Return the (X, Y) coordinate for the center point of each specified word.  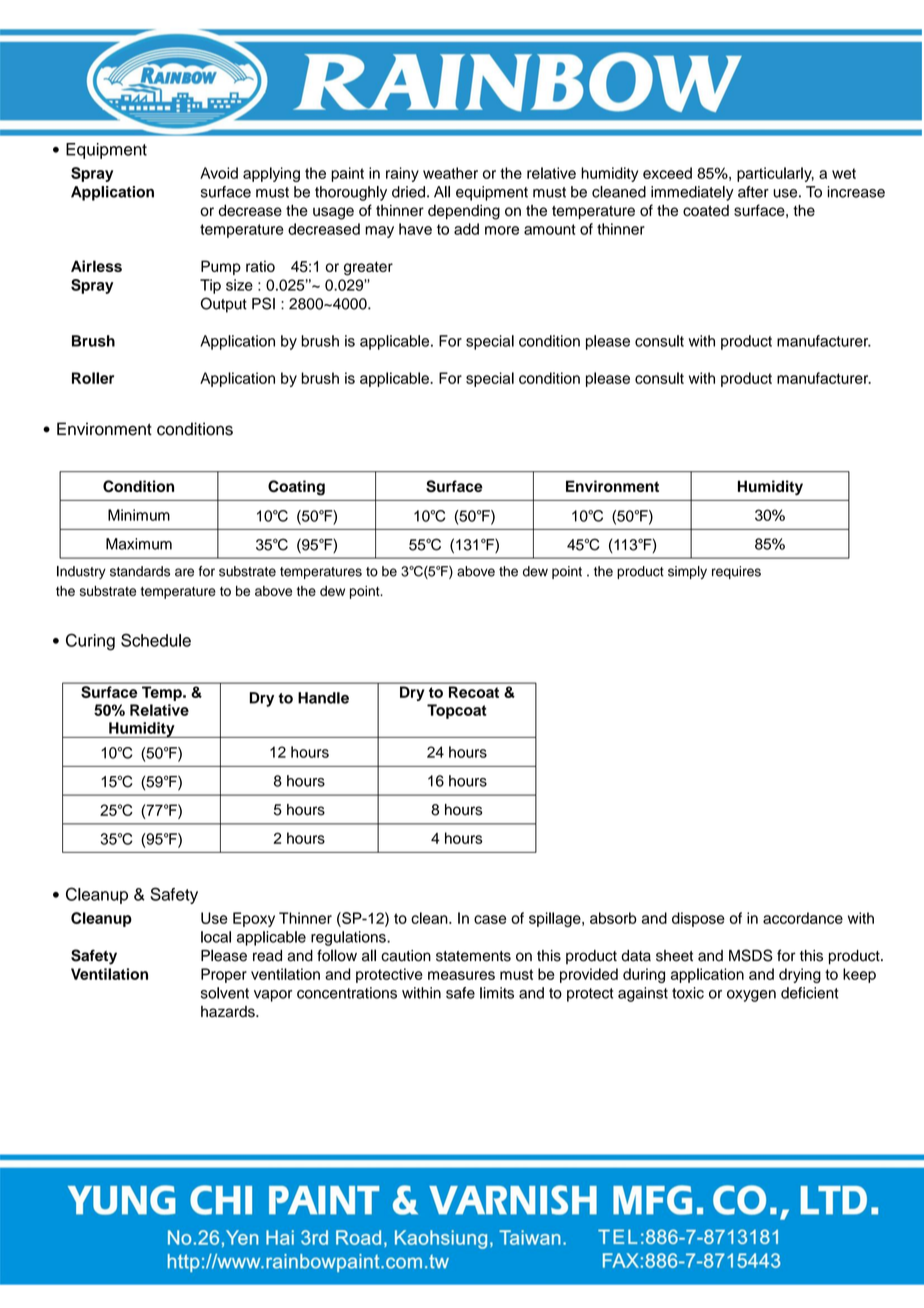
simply (687, 572)
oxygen (751, 996)
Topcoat (457, 711)
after (753, 192)
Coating (296, 488)
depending (464, 212)
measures (461, 975)
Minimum (139, 515)
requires (736, 572)
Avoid (219, 173)
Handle (323, 698)
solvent (225, 993)
